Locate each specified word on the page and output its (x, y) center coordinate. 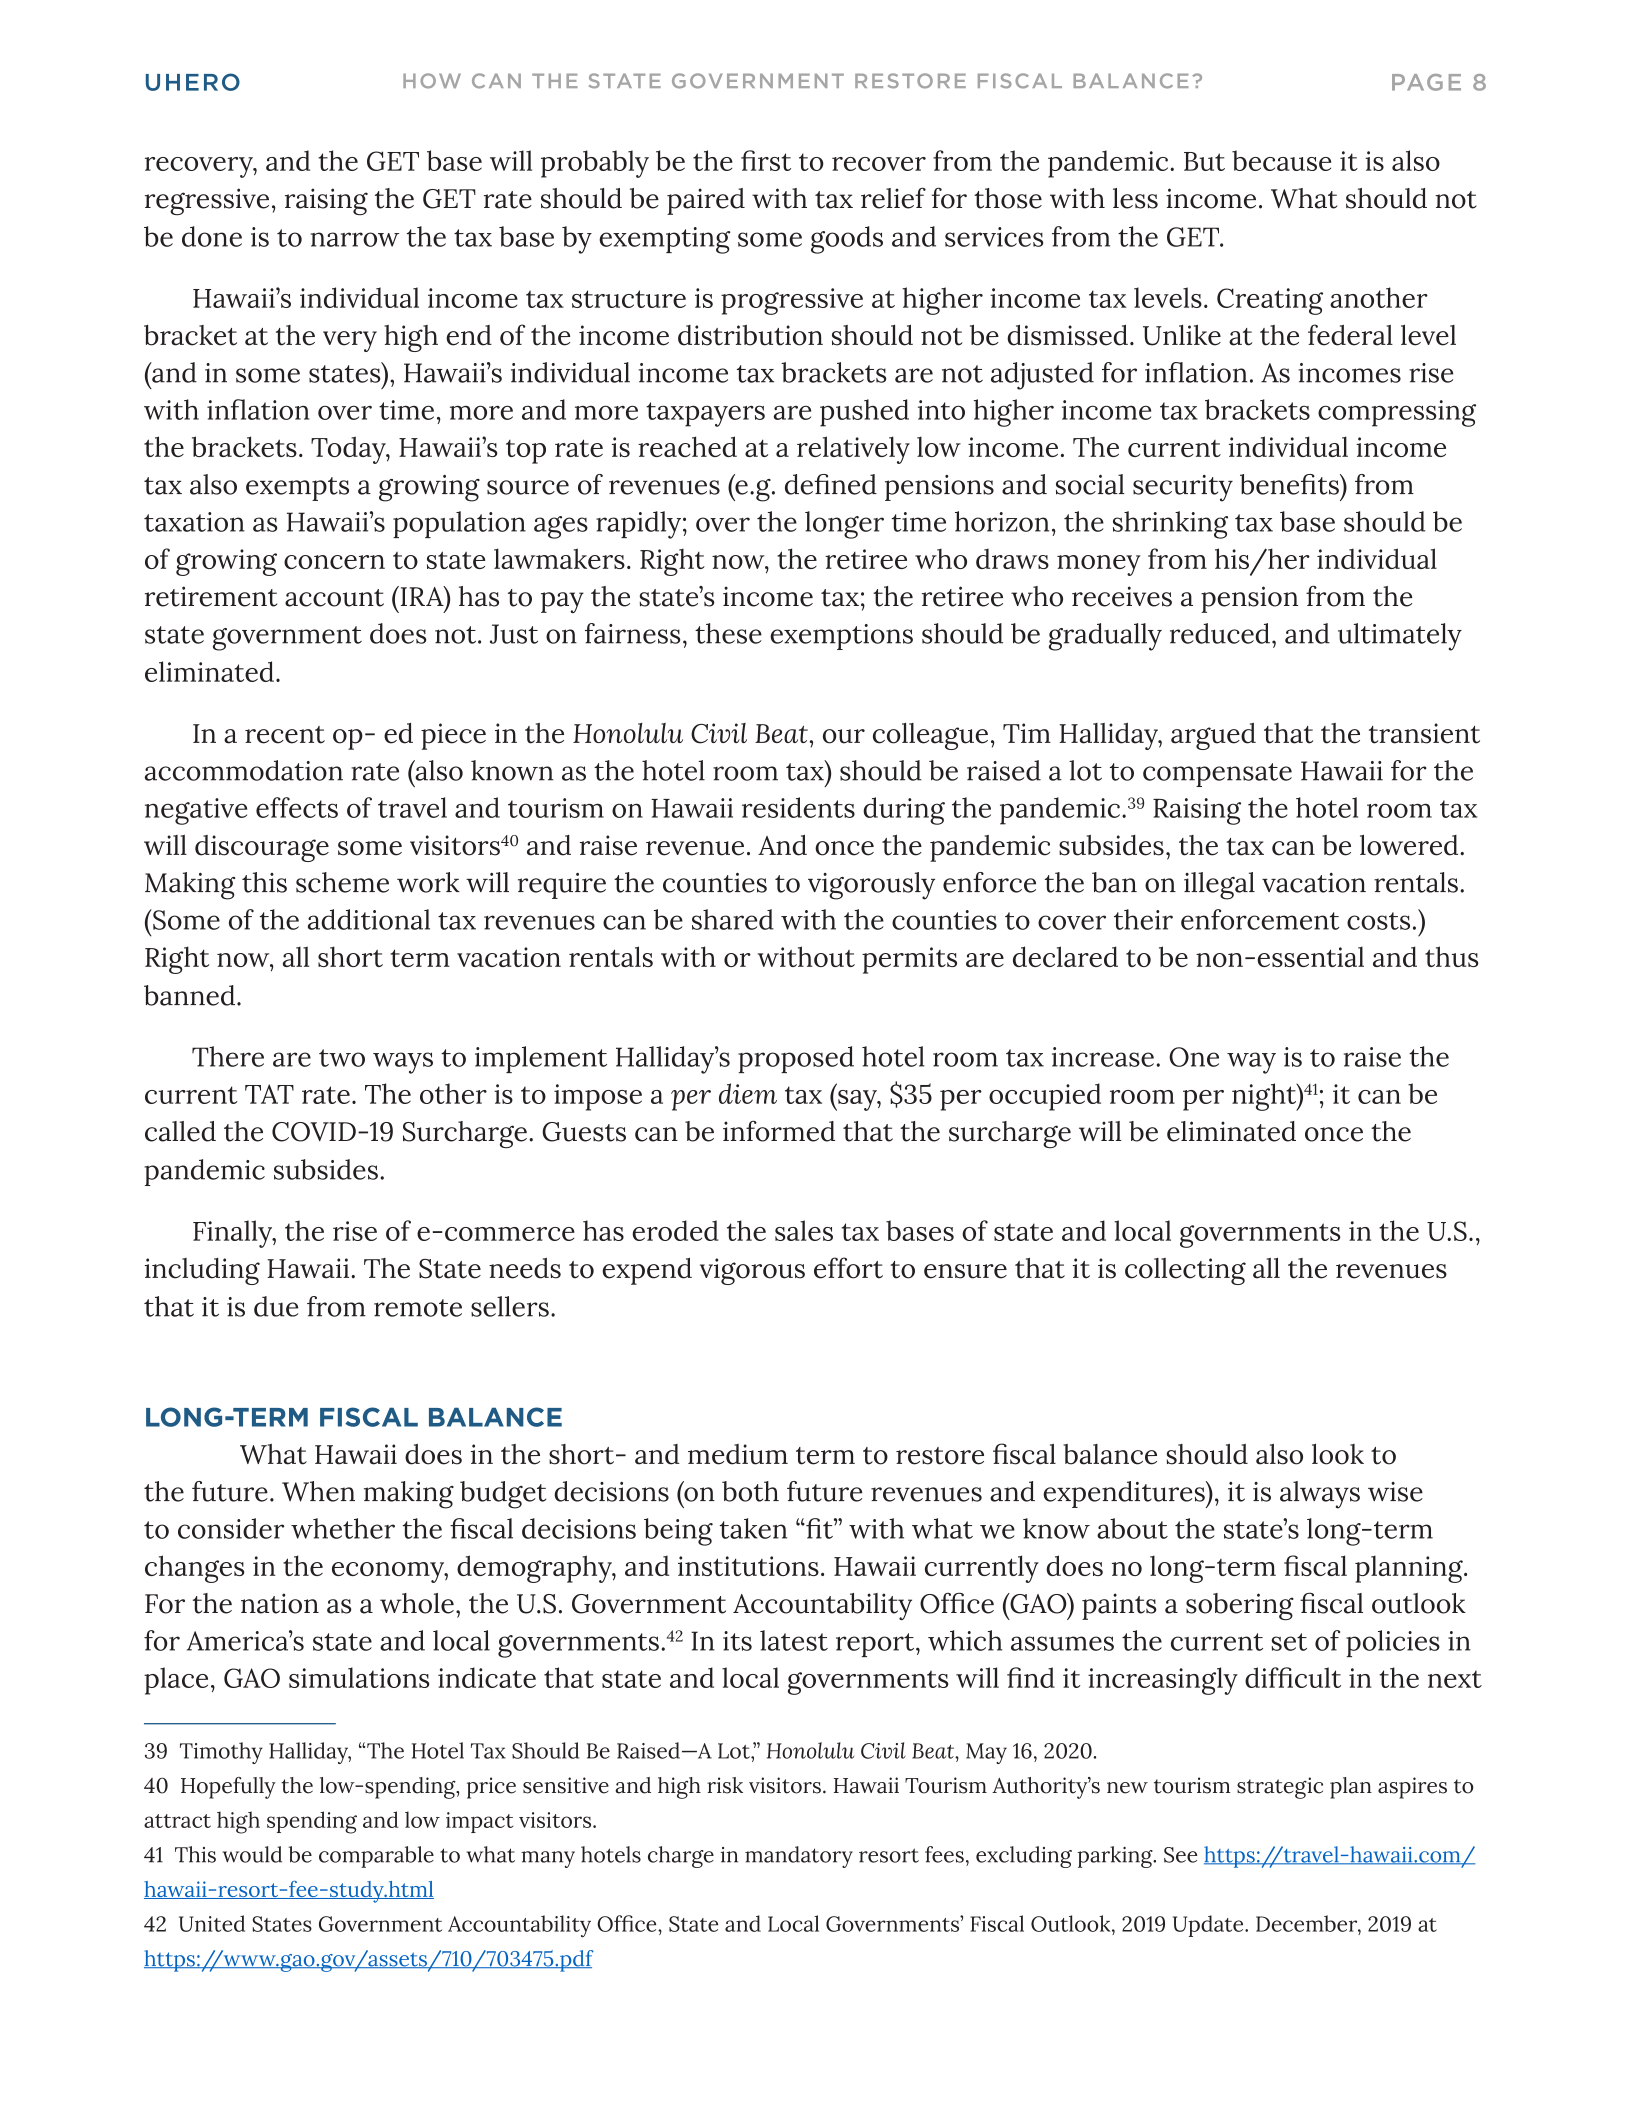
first (766, 160)
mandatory (799, 1857)
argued (1213, 736)
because (1281, 160)
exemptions (841, 637)
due (276, 1306)
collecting (1185, 1271)
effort (848, 1268)
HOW (432, 81)
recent (285, 735)
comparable (376, 1857)
